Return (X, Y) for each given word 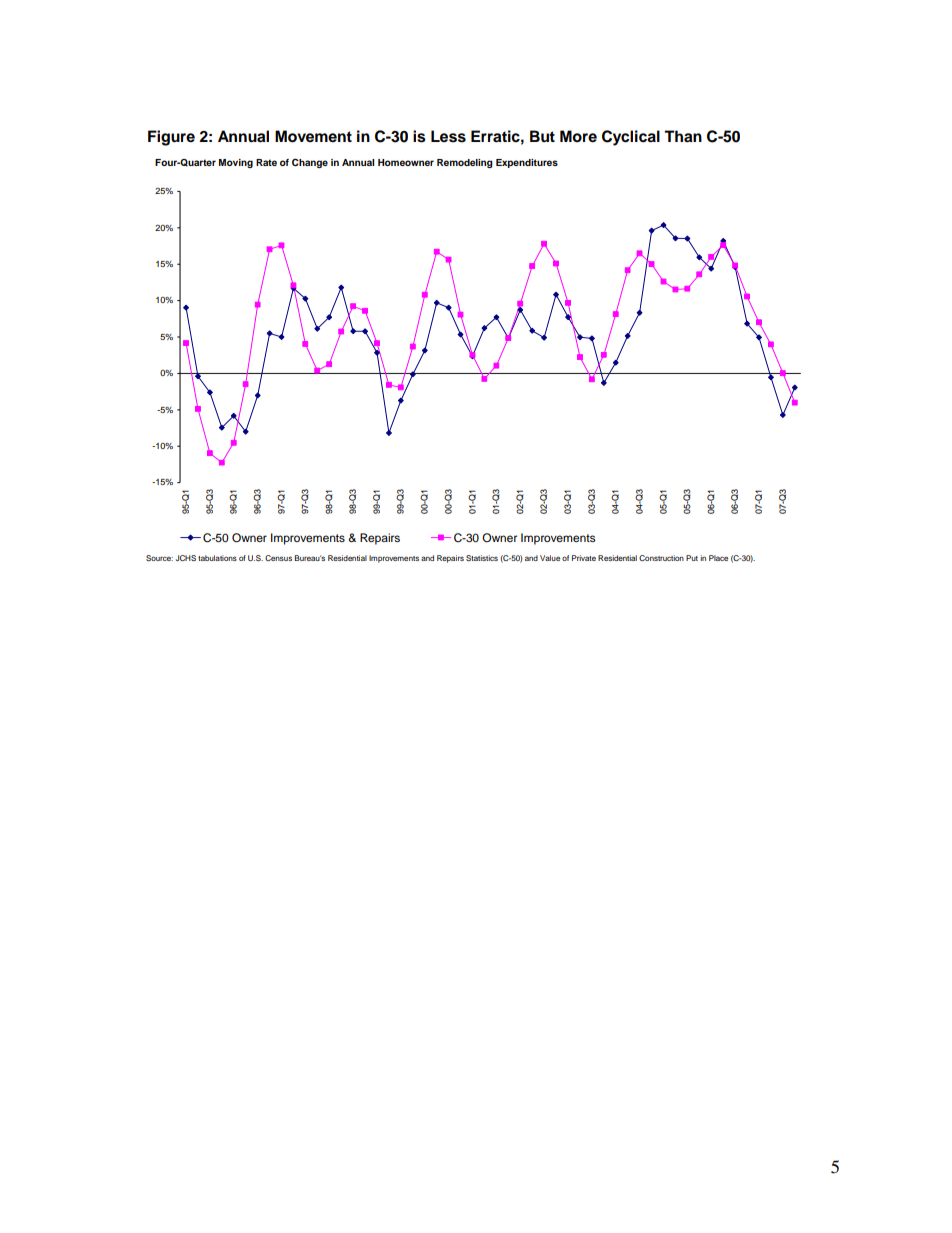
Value (550, 558)
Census (278, 558)
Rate (266, 162)
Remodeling (465, 163)
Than (683, 136)
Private (584, 558)
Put (692, 558)
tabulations (217, 558)
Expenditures (527, 163)
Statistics (482, 558)
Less (448, 136)
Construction (661, 558)
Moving (236, 163)
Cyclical (631, 138)
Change (310, 163)
